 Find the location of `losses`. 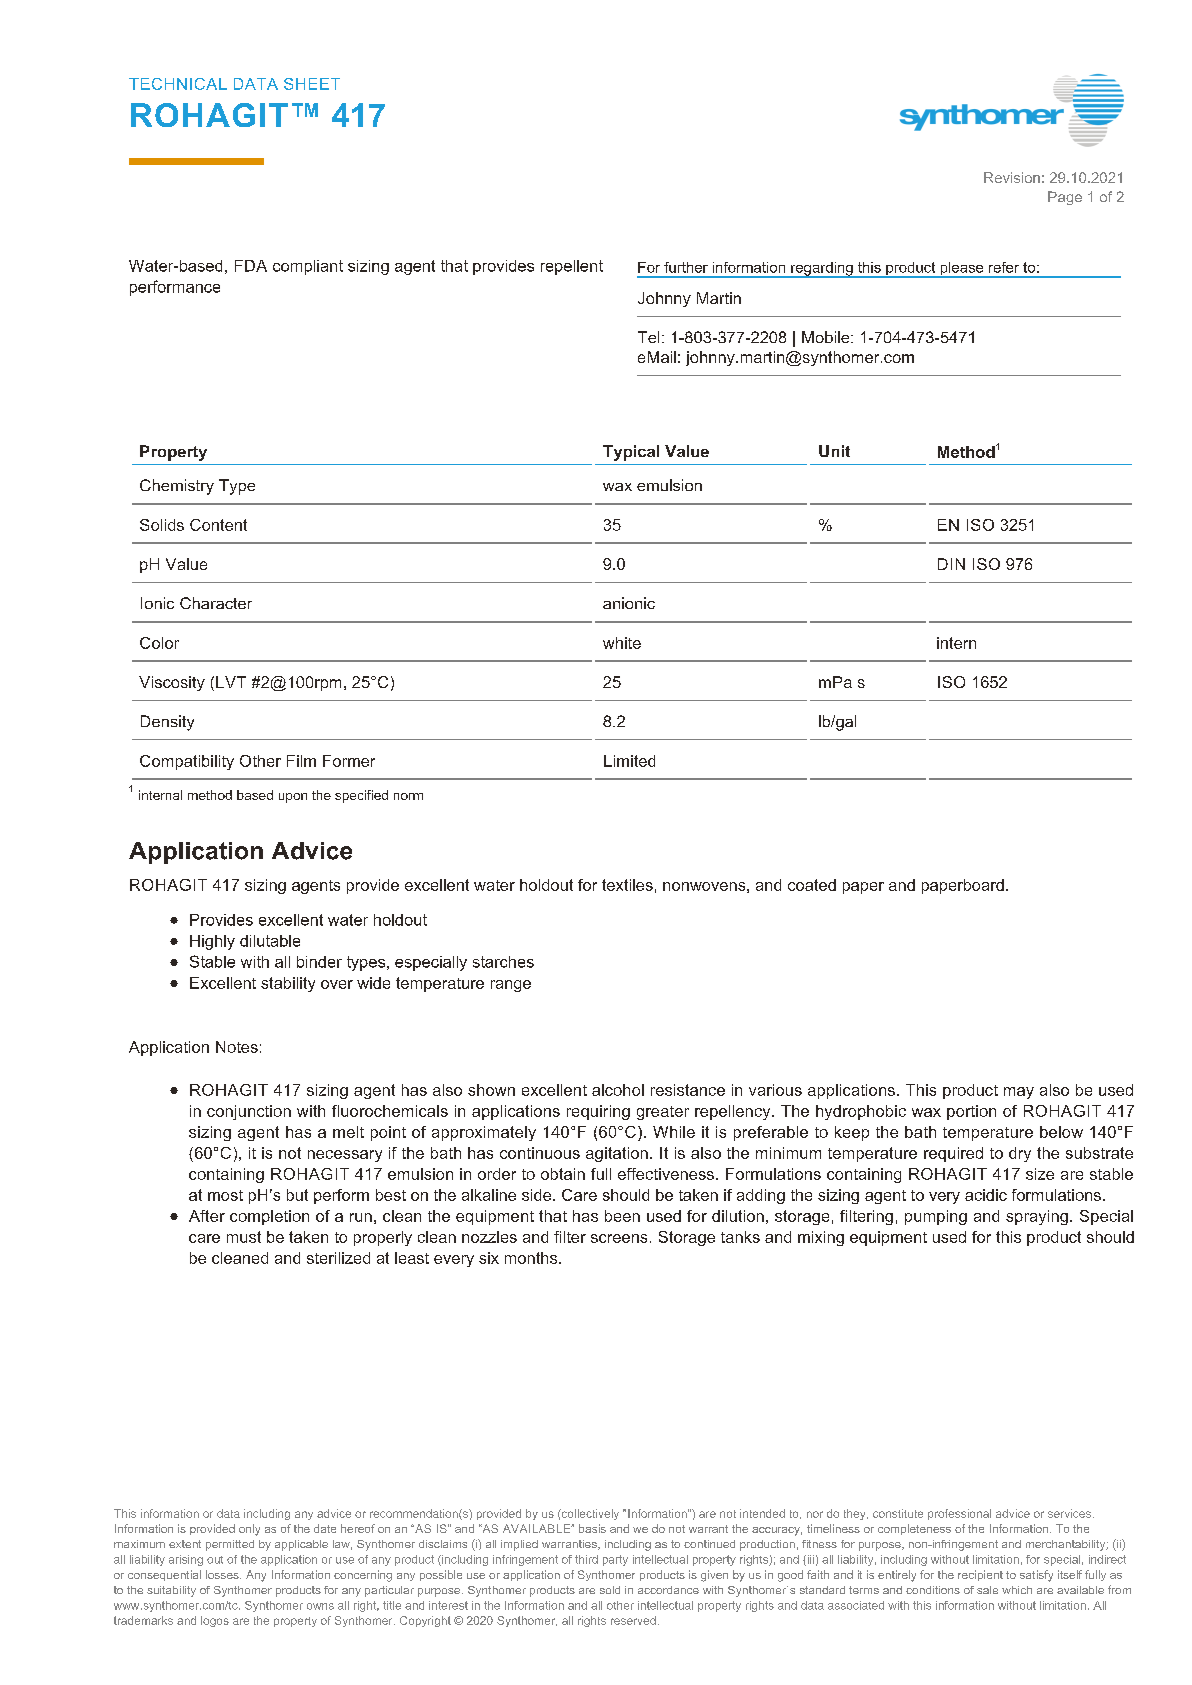

losses is located at coordinates (223, 1574).
